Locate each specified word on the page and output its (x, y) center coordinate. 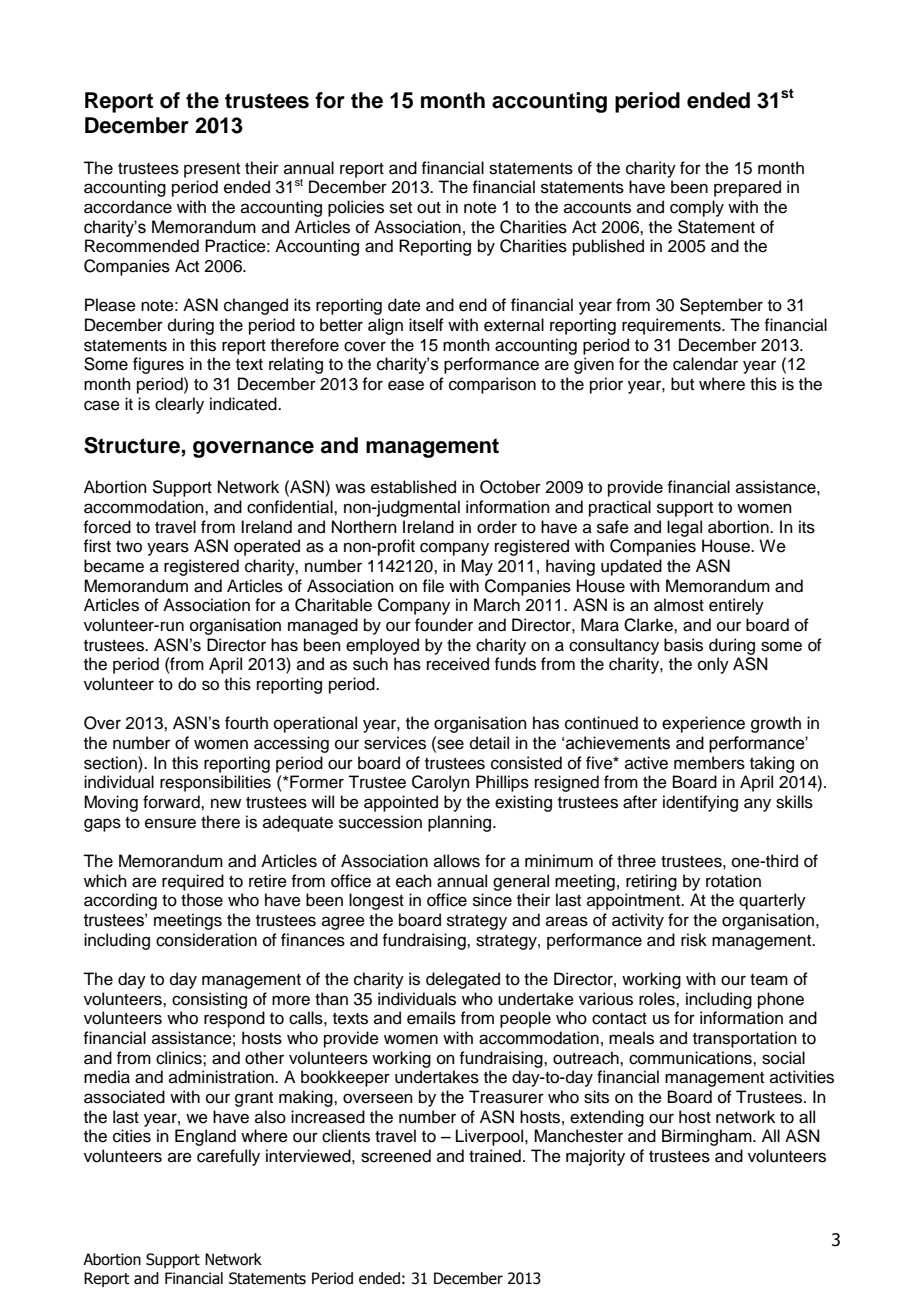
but (682, 384)
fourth (246, 723)
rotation (733, 881)
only (713, 665)
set (401, 208)
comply (697, 208)
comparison (492, 385)
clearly (179, 405)
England (205, 1137)
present (212, 170)
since (492, 900)
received (458, 664)
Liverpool (491, 1137)
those (202, 900)
